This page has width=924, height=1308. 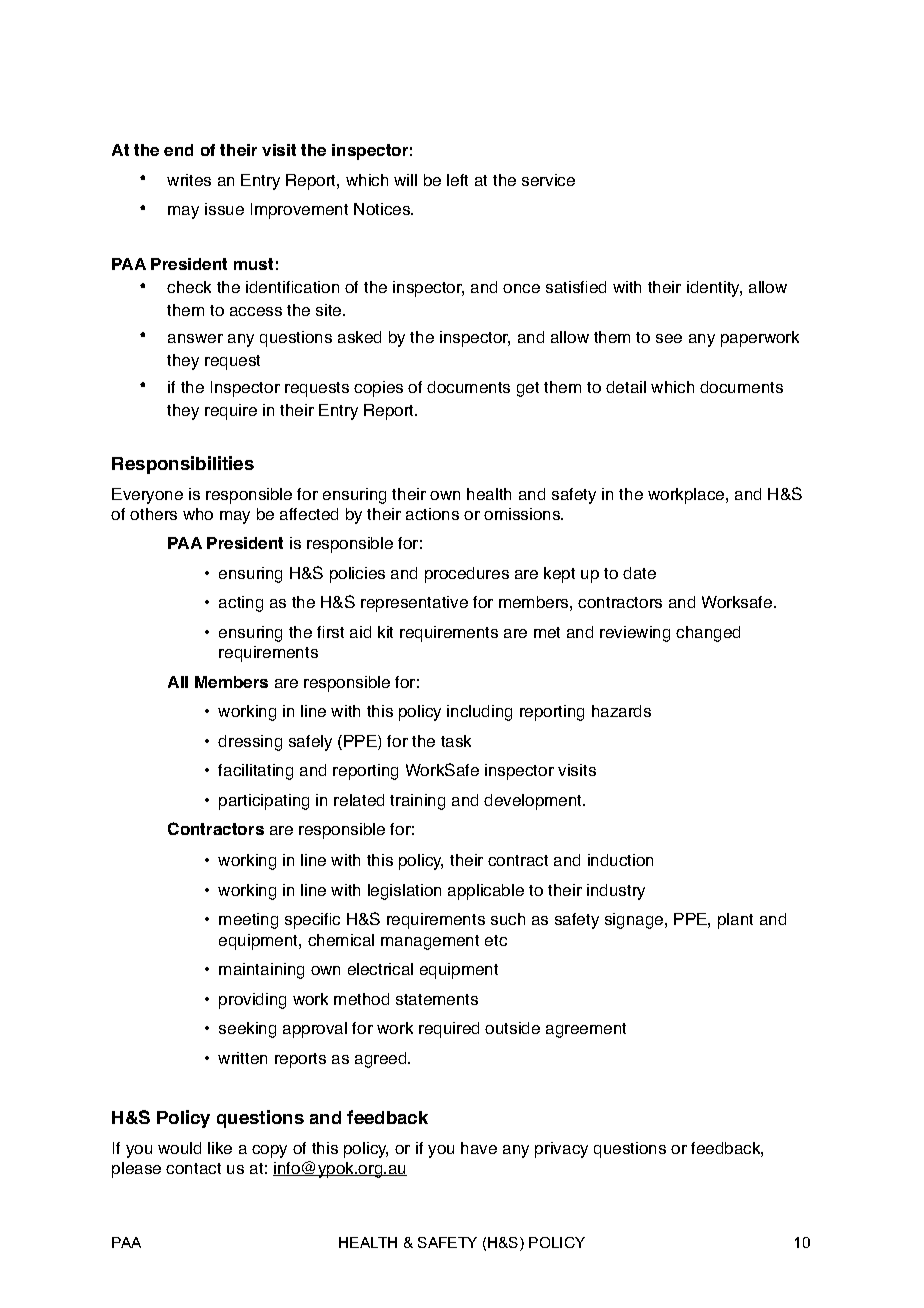 What do you see at coordinates (241, 604) in the page?
I see `acting` at bounding box center [241, 604].
